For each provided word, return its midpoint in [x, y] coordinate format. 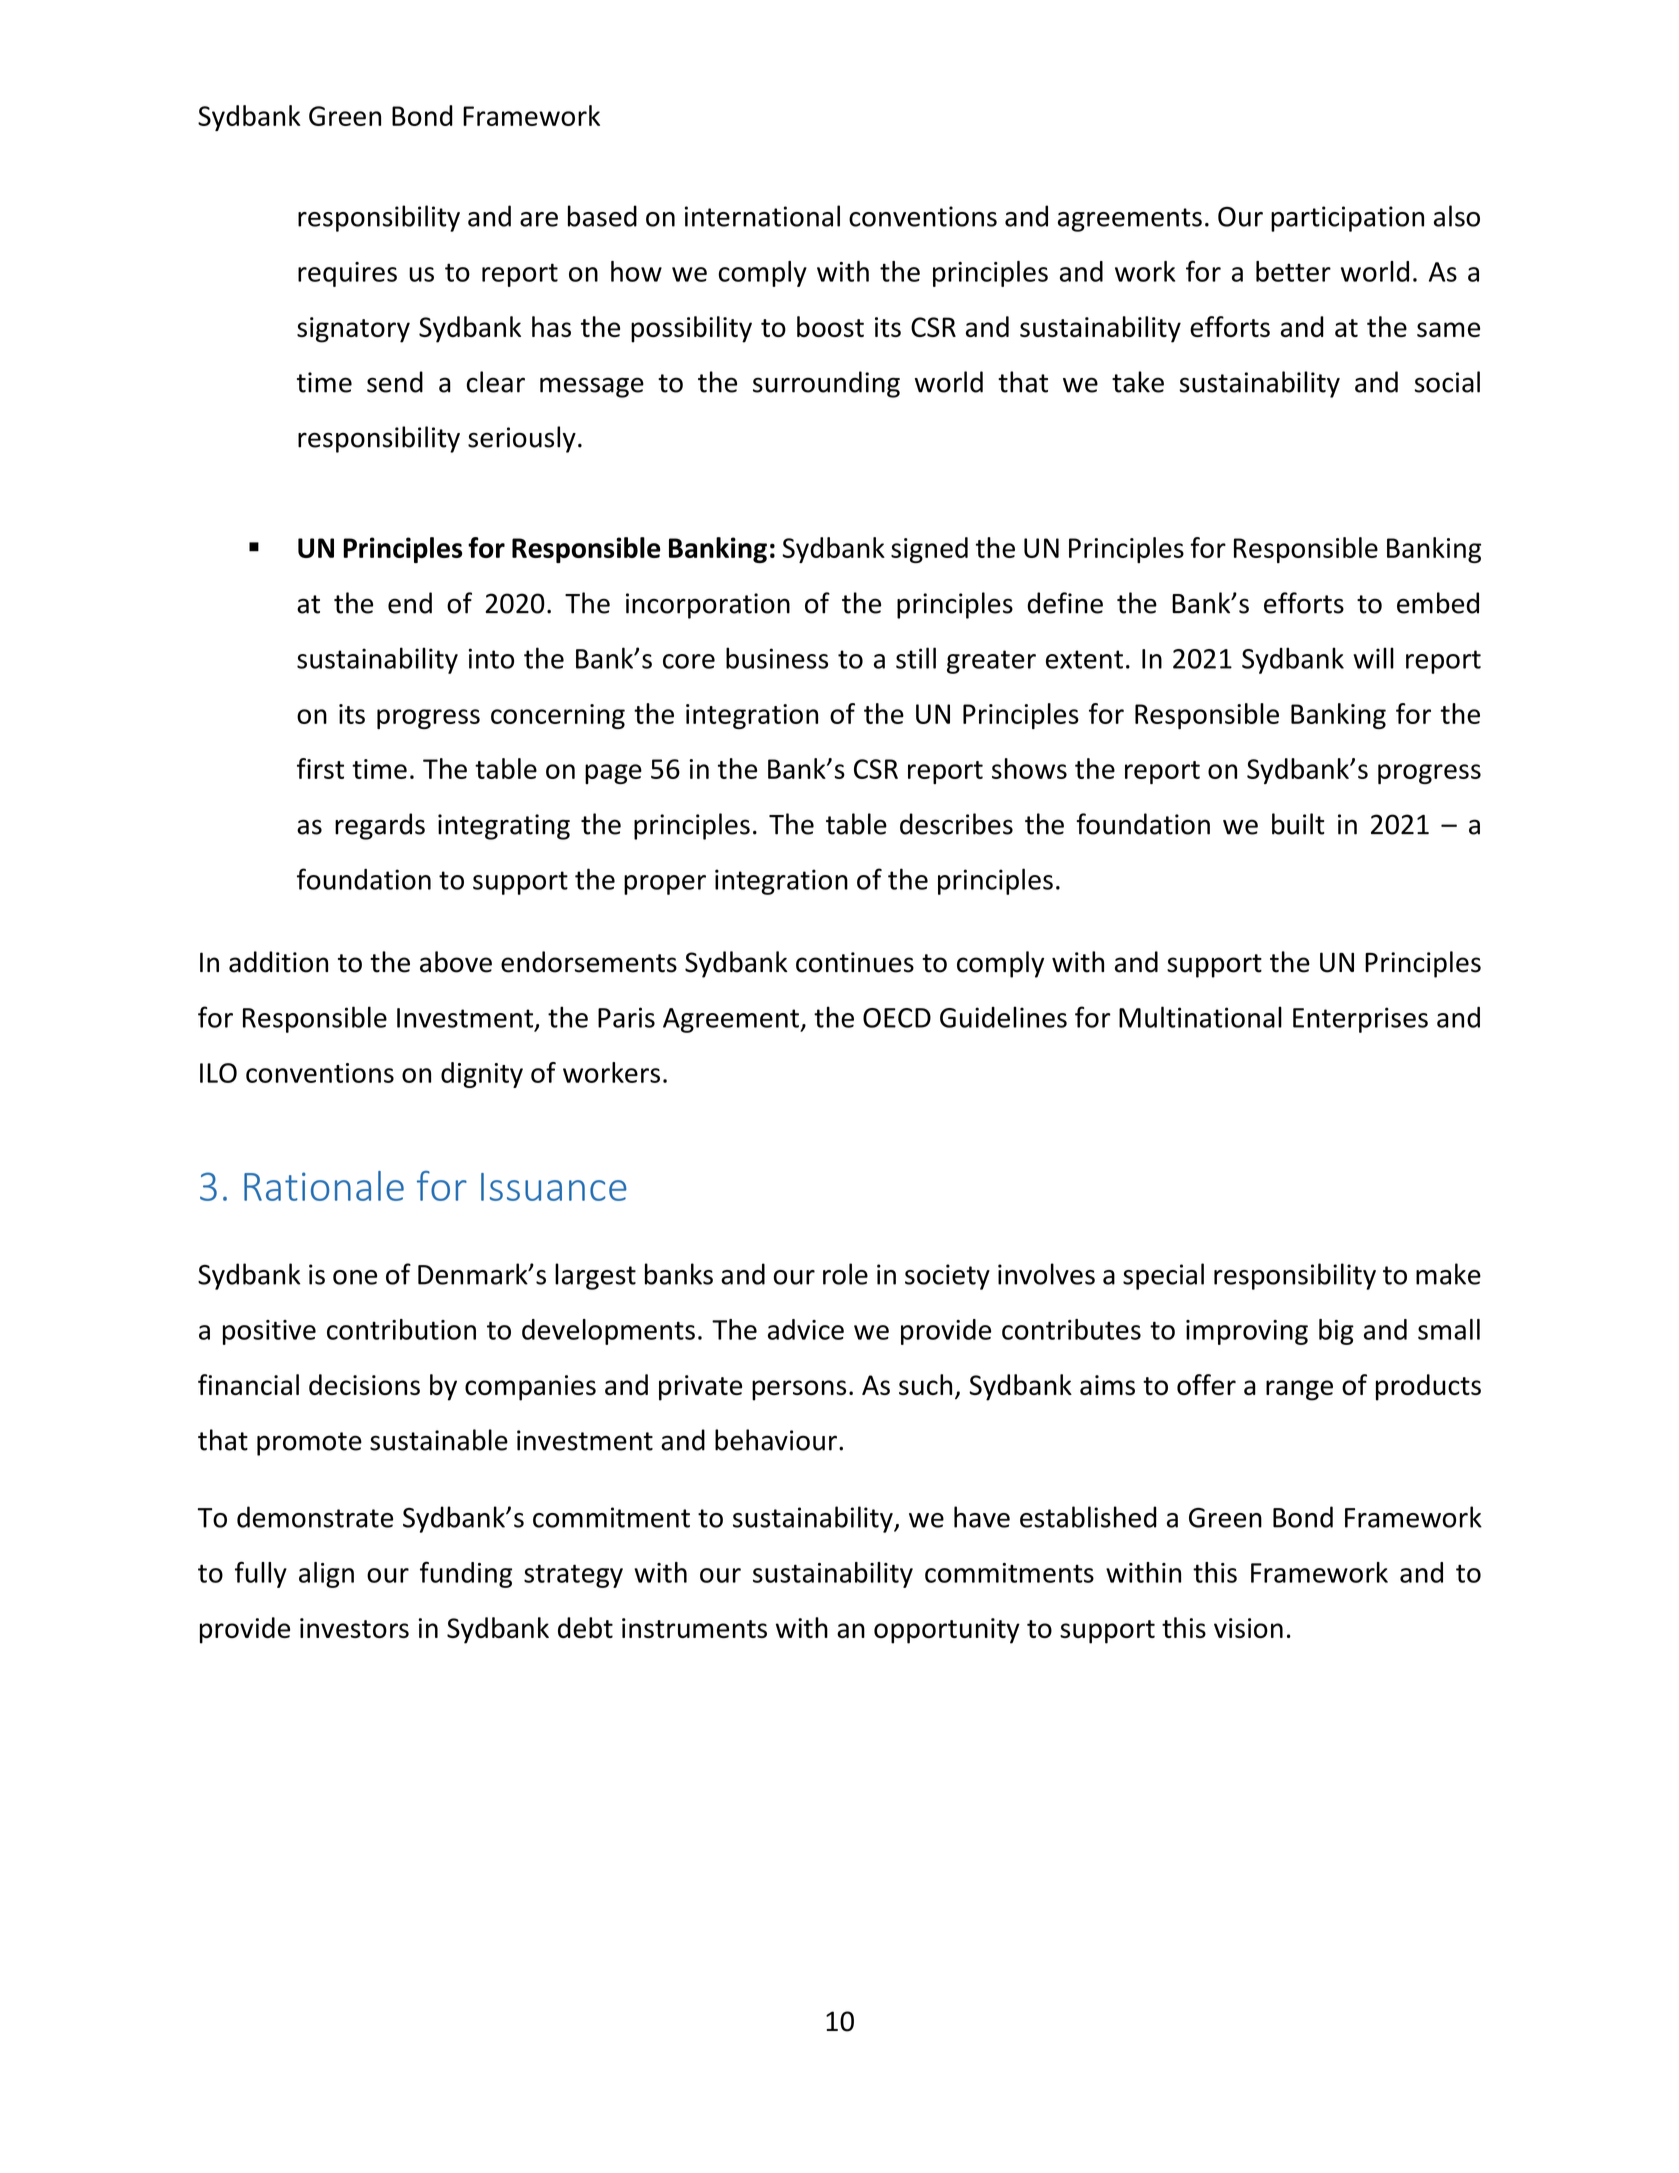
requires [347, 274]
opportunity [947, 1631]
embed [1438, 603]
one [355, 1277]
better [1293, 271]
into [491, 658]
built [1298, 824]
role [845, 1274]
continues [855, 962]
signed [929, 550]
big [1336, 1332]
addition [278, 962]
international [762, 216]
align [326, 1575]
